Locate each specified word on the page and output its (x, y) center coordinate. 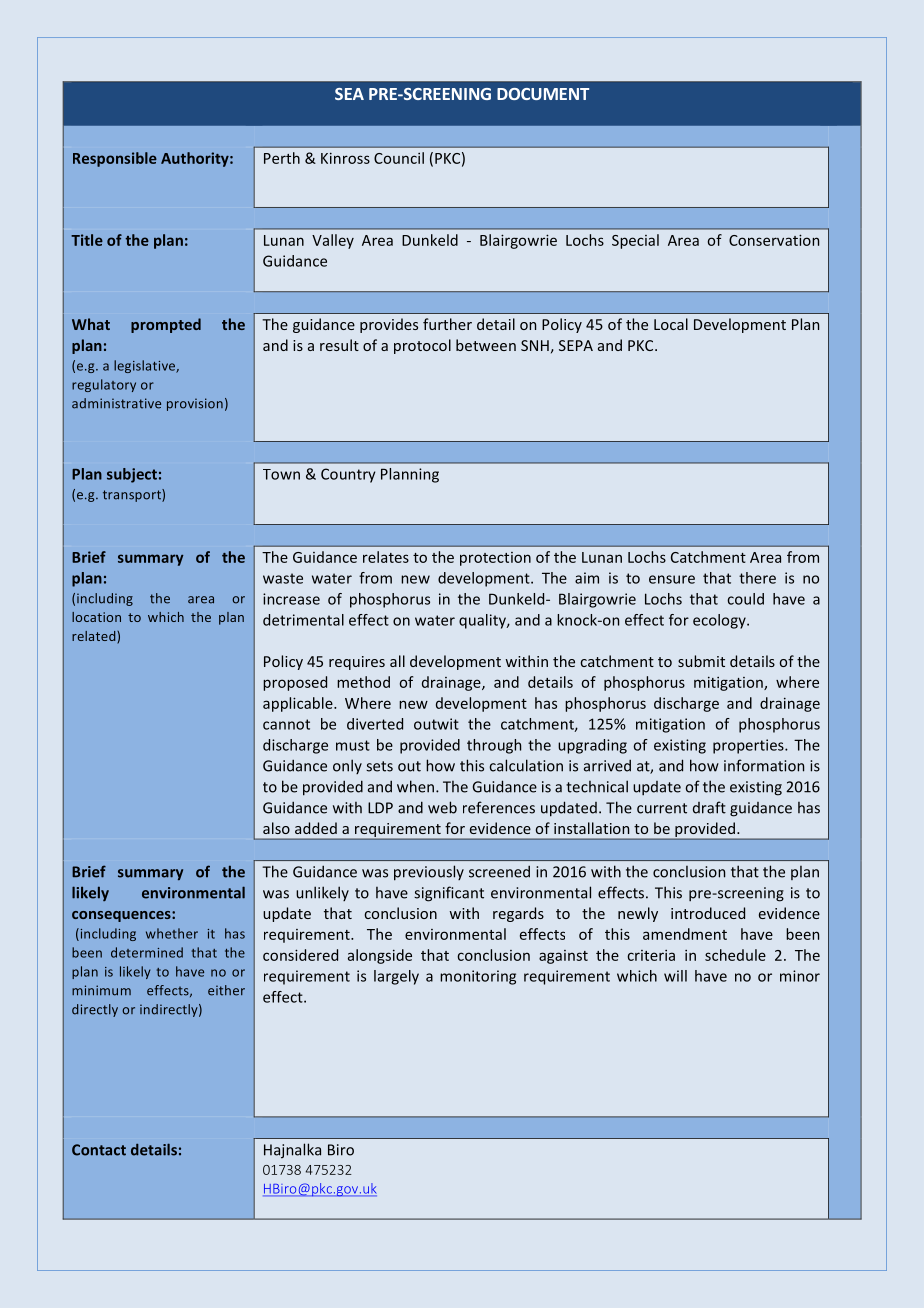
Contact (99, 1150)
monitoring (478, 977)
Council (399, 158)
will (675, 976)
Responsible (115, 159)
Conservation (774, 240)
